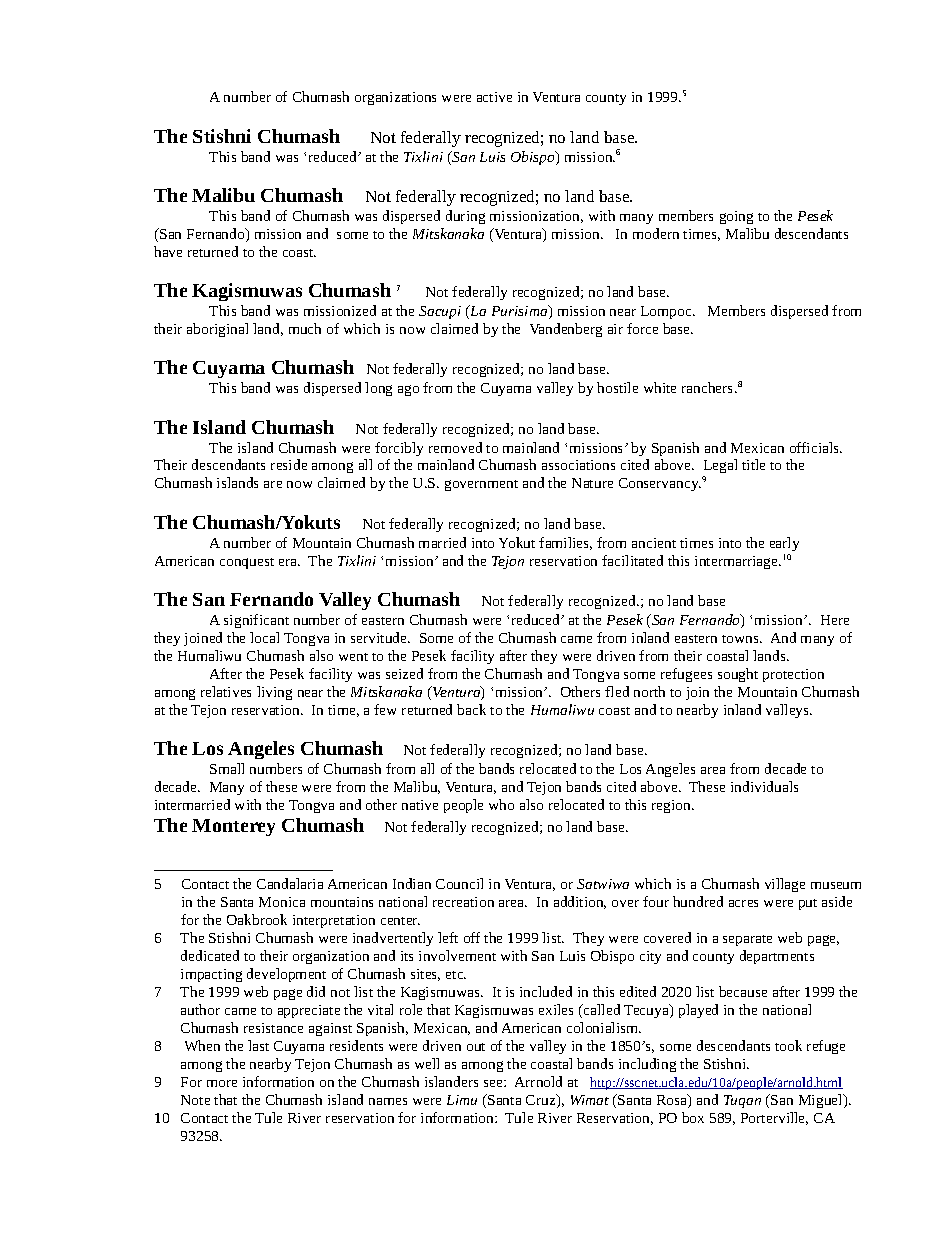 This image has height=1233, width=952. Describe the element at coordinates (660, 387) in the image. I see `white` at that location.
